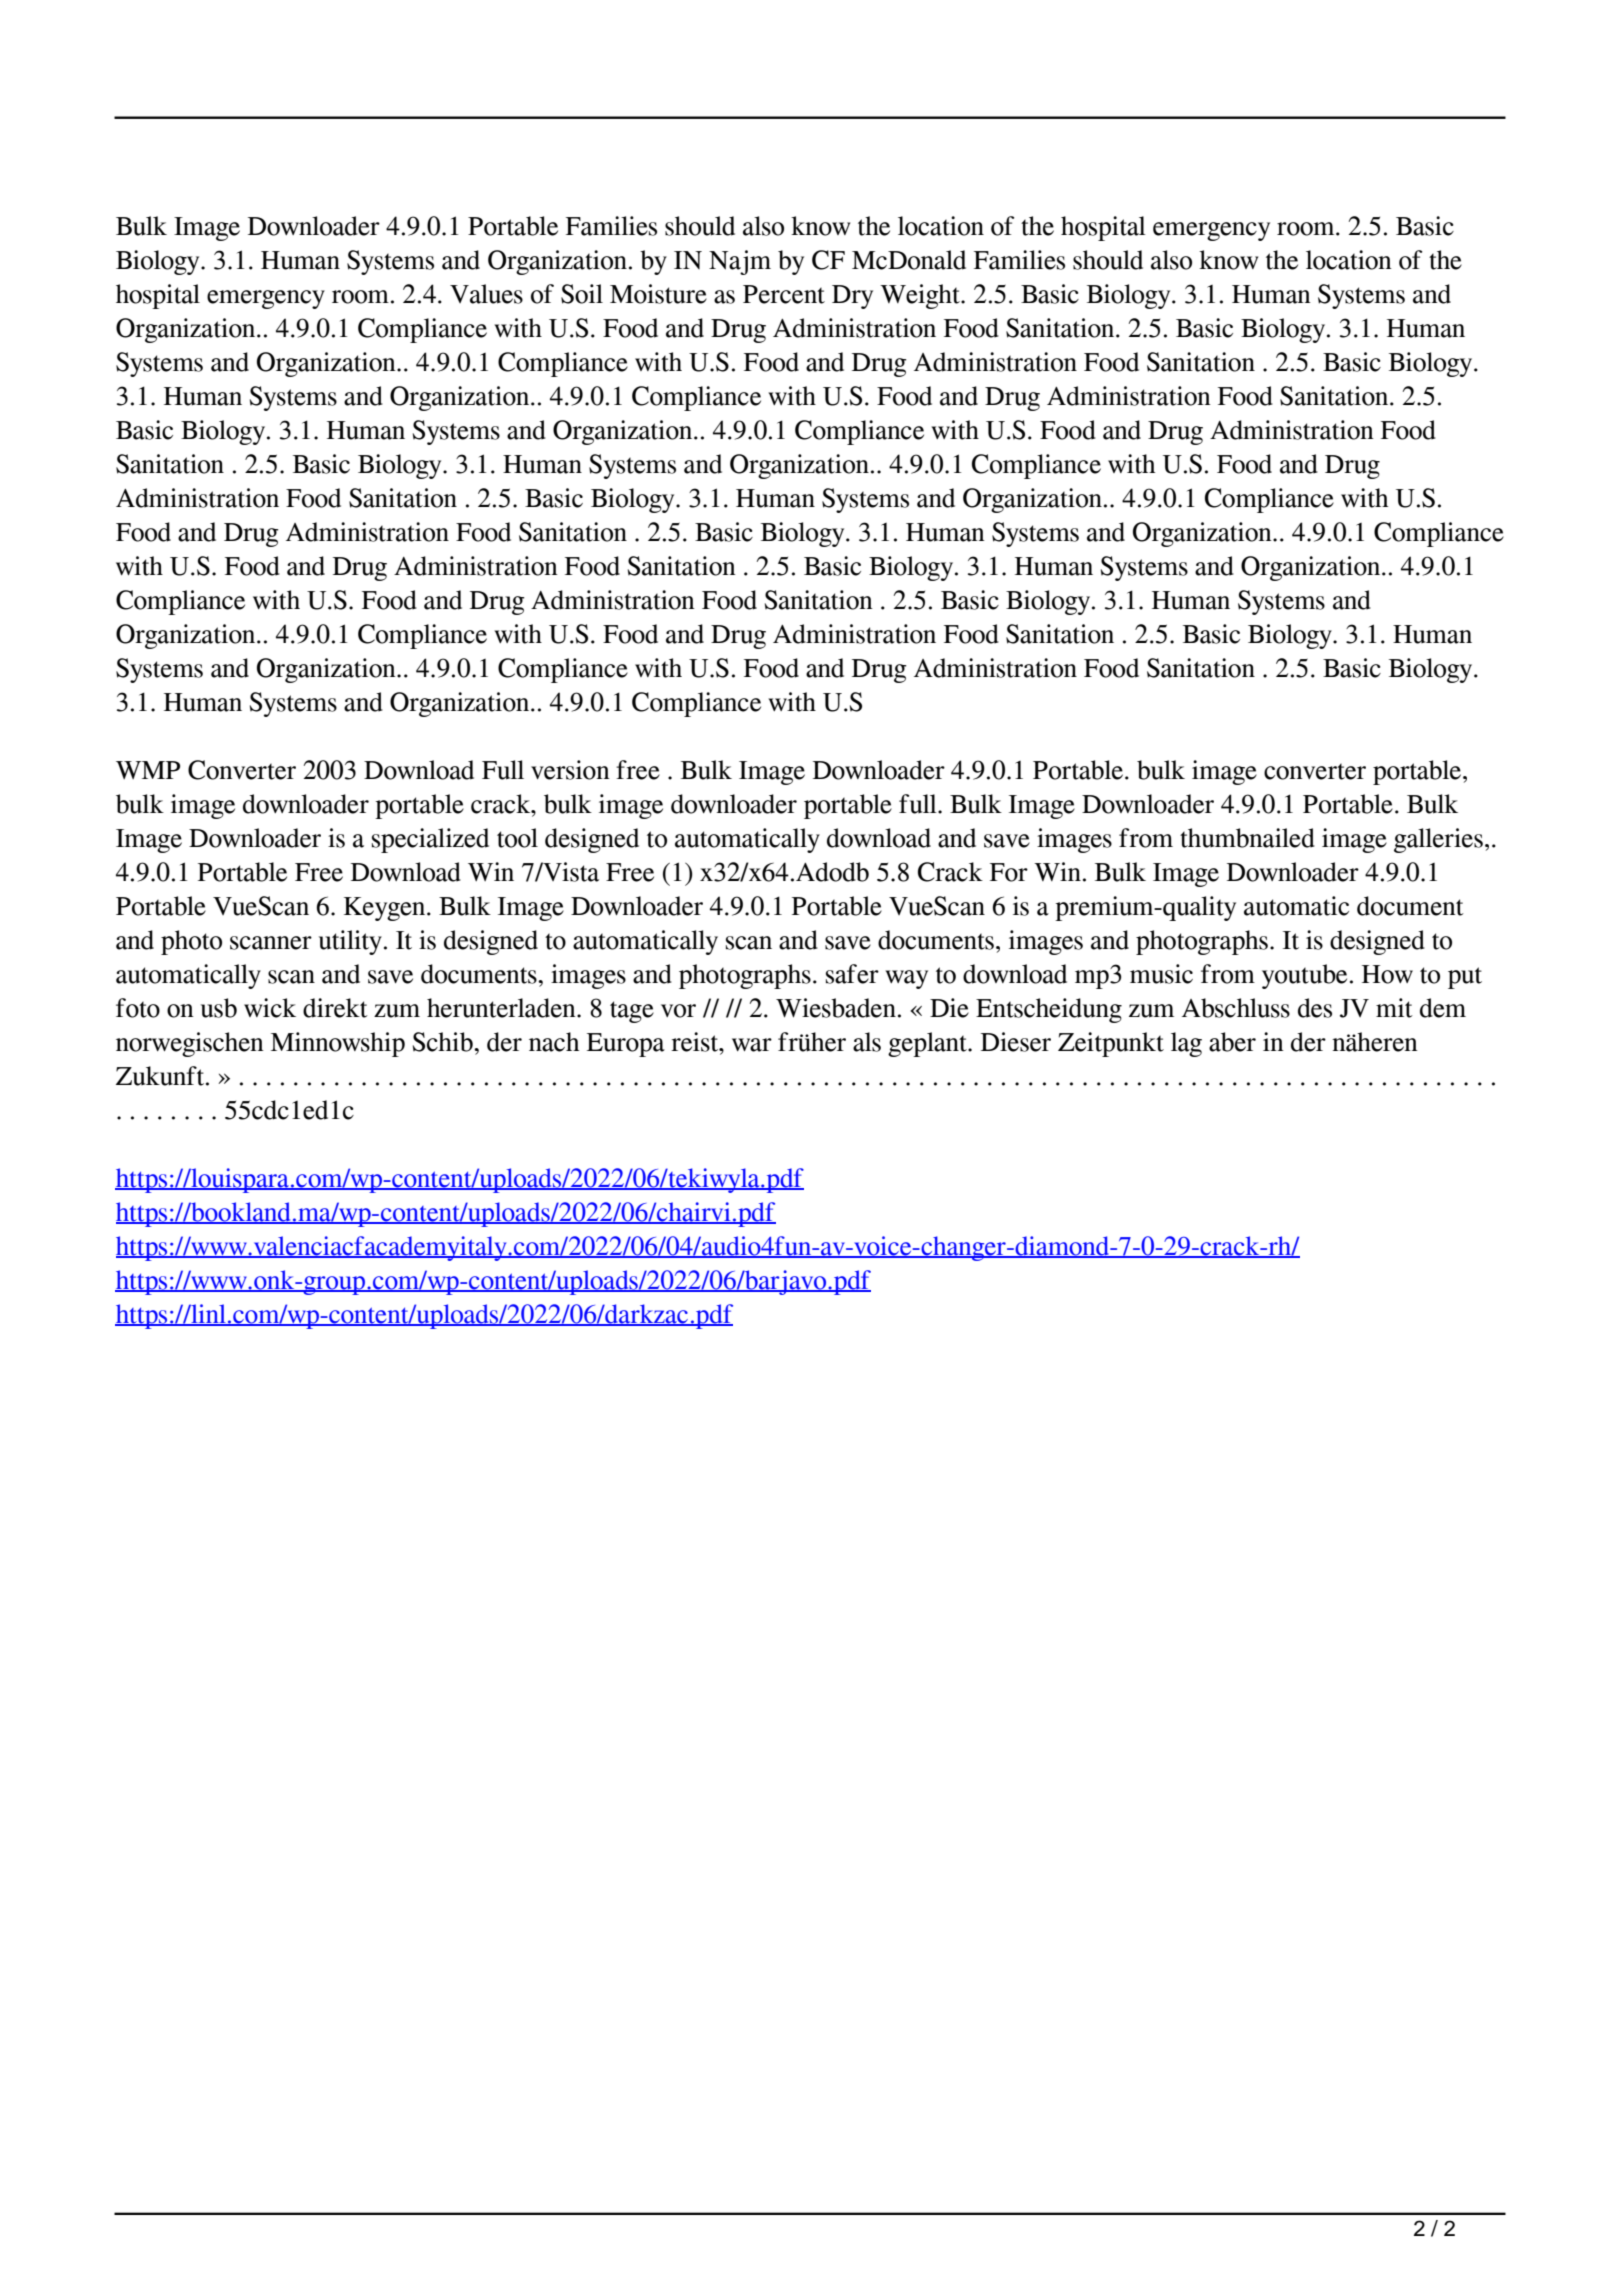 This screenshot has width=1620, height=2291. Describe the element at coordinates (1009, 872) in the screenshot. I see `For` at that location.
